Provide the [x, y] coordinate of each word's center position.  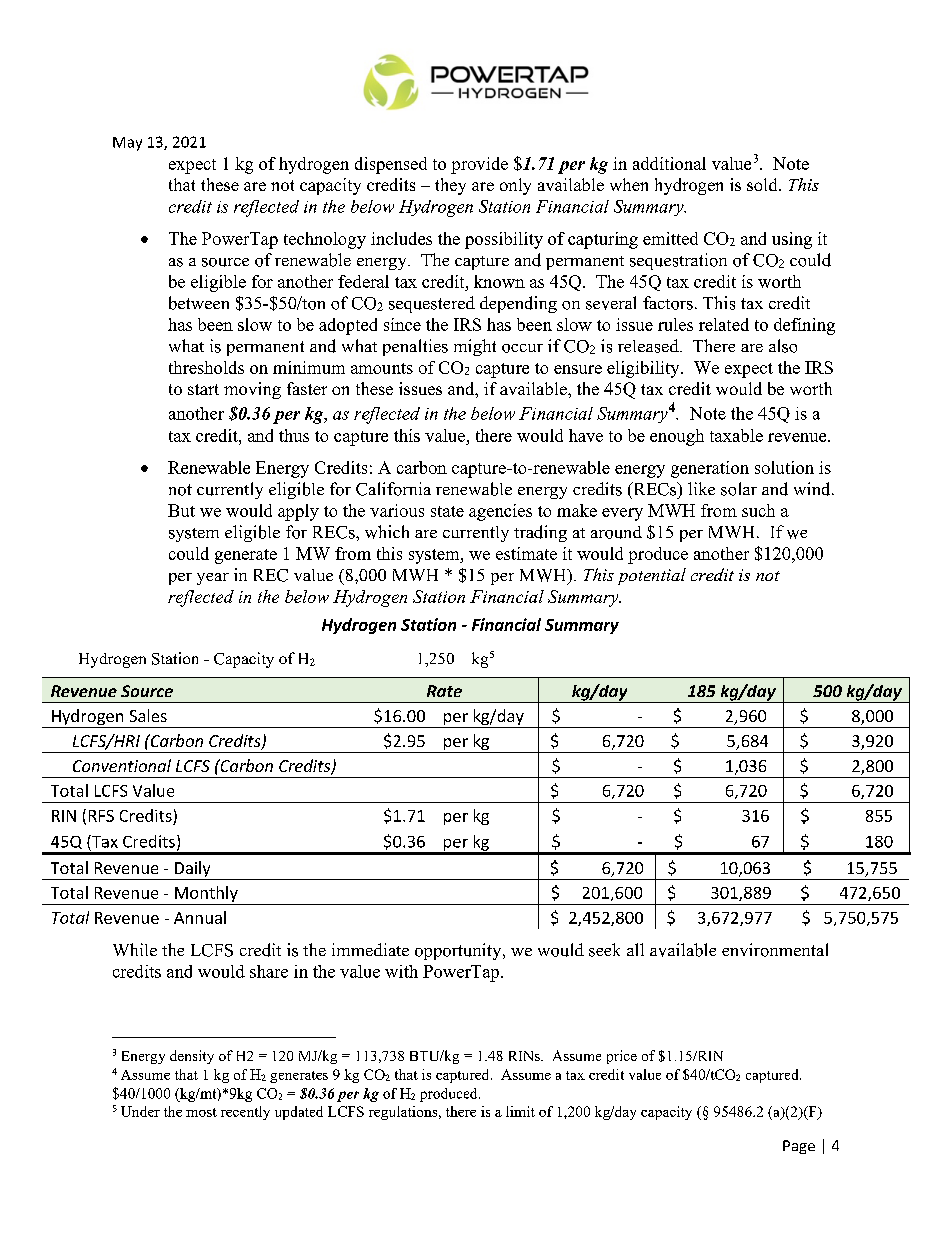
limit [520, 1111]
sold [763, 184]
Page [799, 1147]
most [201, 1112]
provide [479, 165]
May [127, 144]
